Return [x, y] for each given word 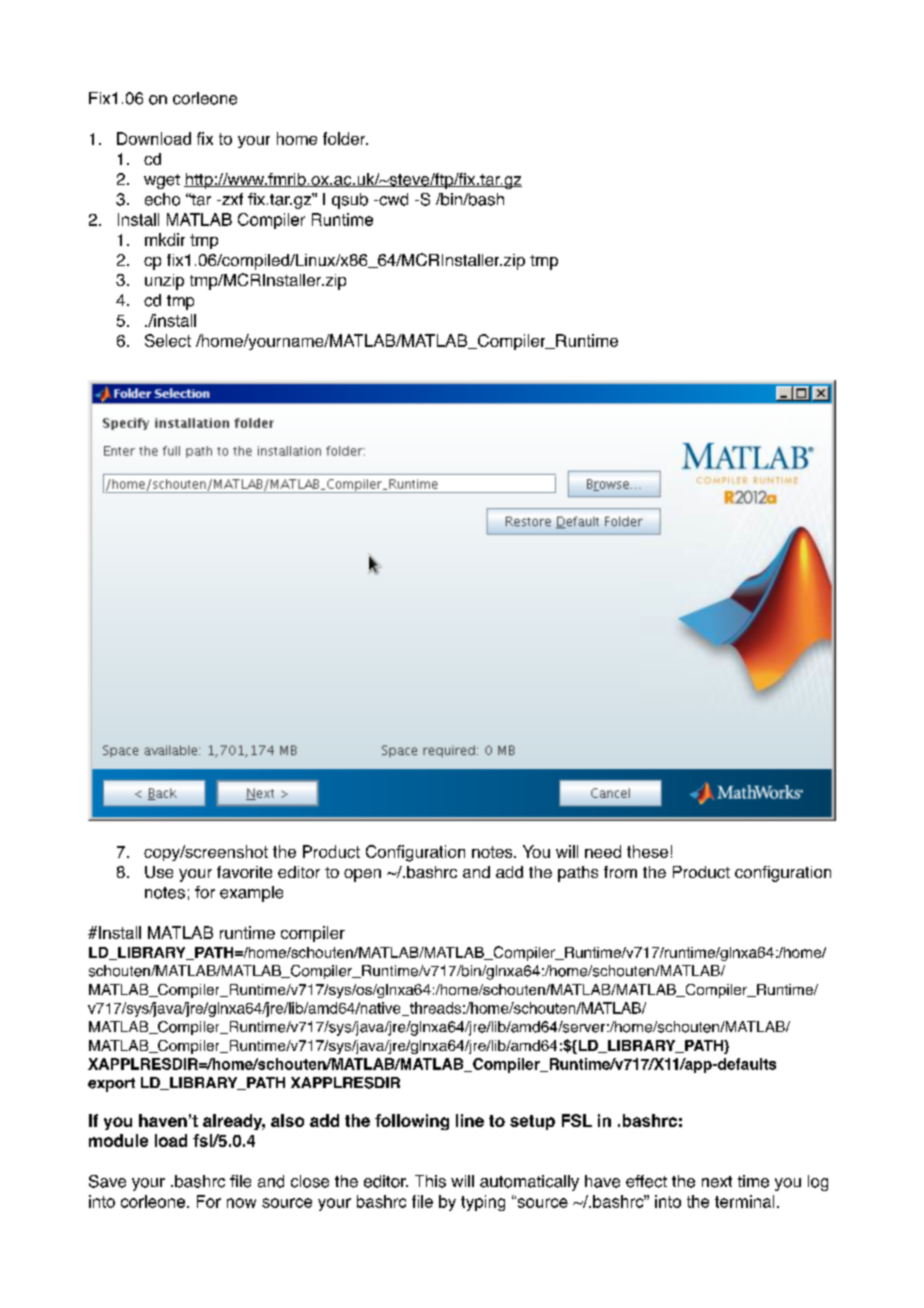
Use [159, 872]
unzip [164, 282]
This [430, 1181]
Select [168, 340]
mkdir [165, 239]
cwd [392, 199]
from [620, 872]
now [241, 1203]
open [362, 875]
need [603, 851]
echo [162, 199]
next [717, 1182]
